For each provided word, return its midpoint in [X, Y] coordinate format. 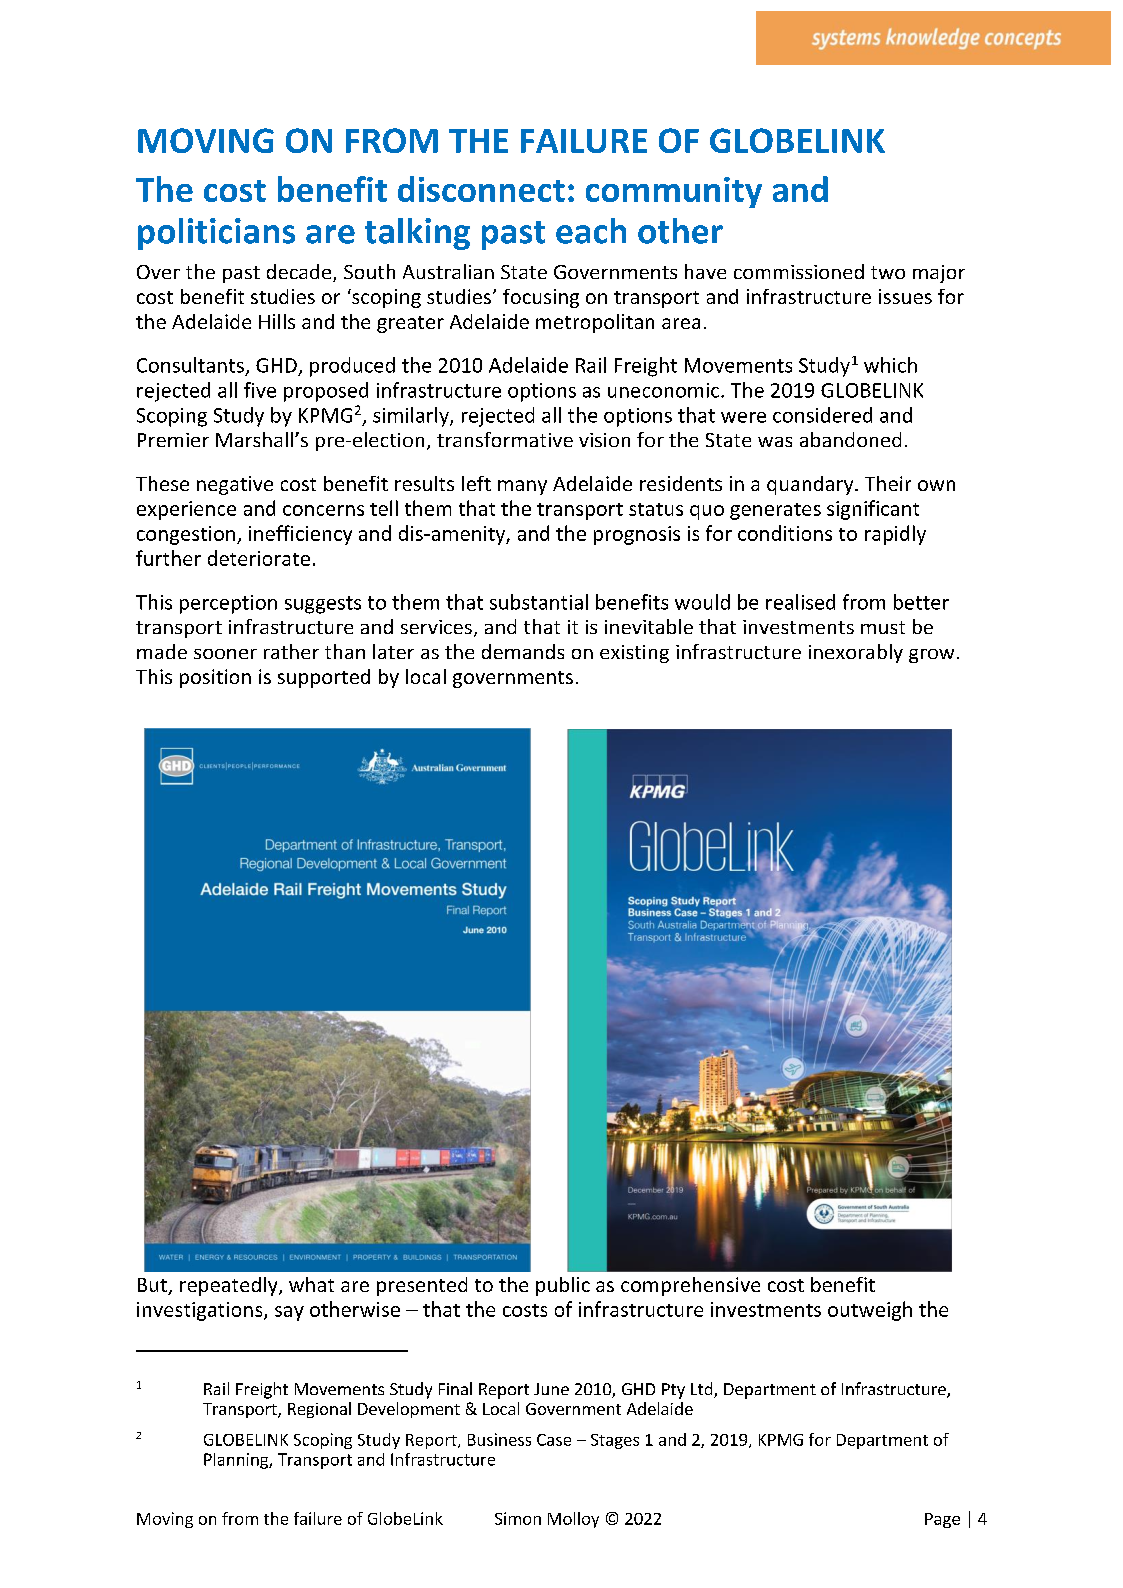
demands [523, 651]
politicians [216, 234]
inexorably [856, 653]
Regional [319, 1410]
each [591, 231]
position [215, 678]
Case [554, 1440]
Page [942, 1520]
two [888, 272]
